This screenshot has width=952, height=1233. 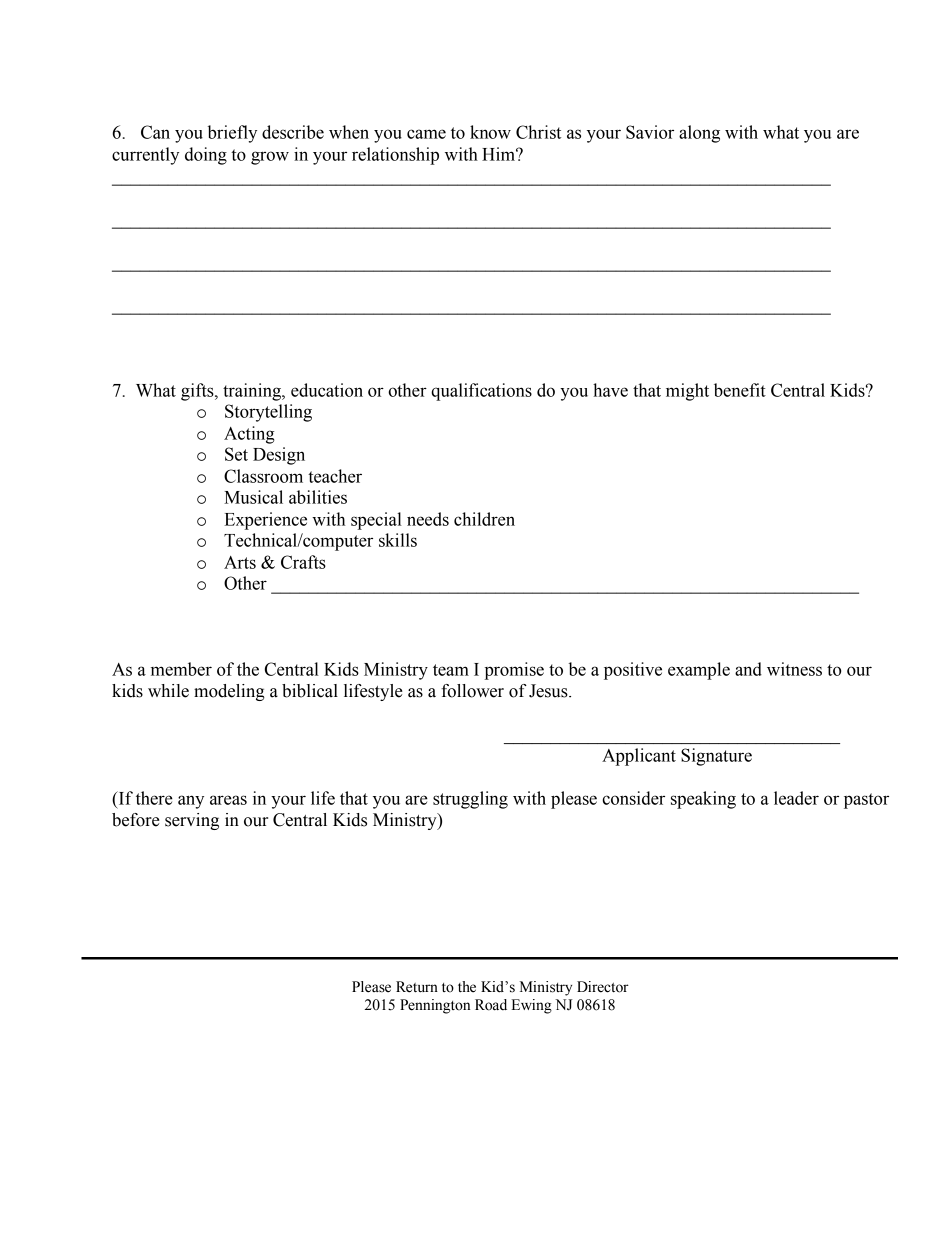 What do you see at coordinates (490, 132) in the screenshot?
I see `know` at bounding box center [490, 132].
